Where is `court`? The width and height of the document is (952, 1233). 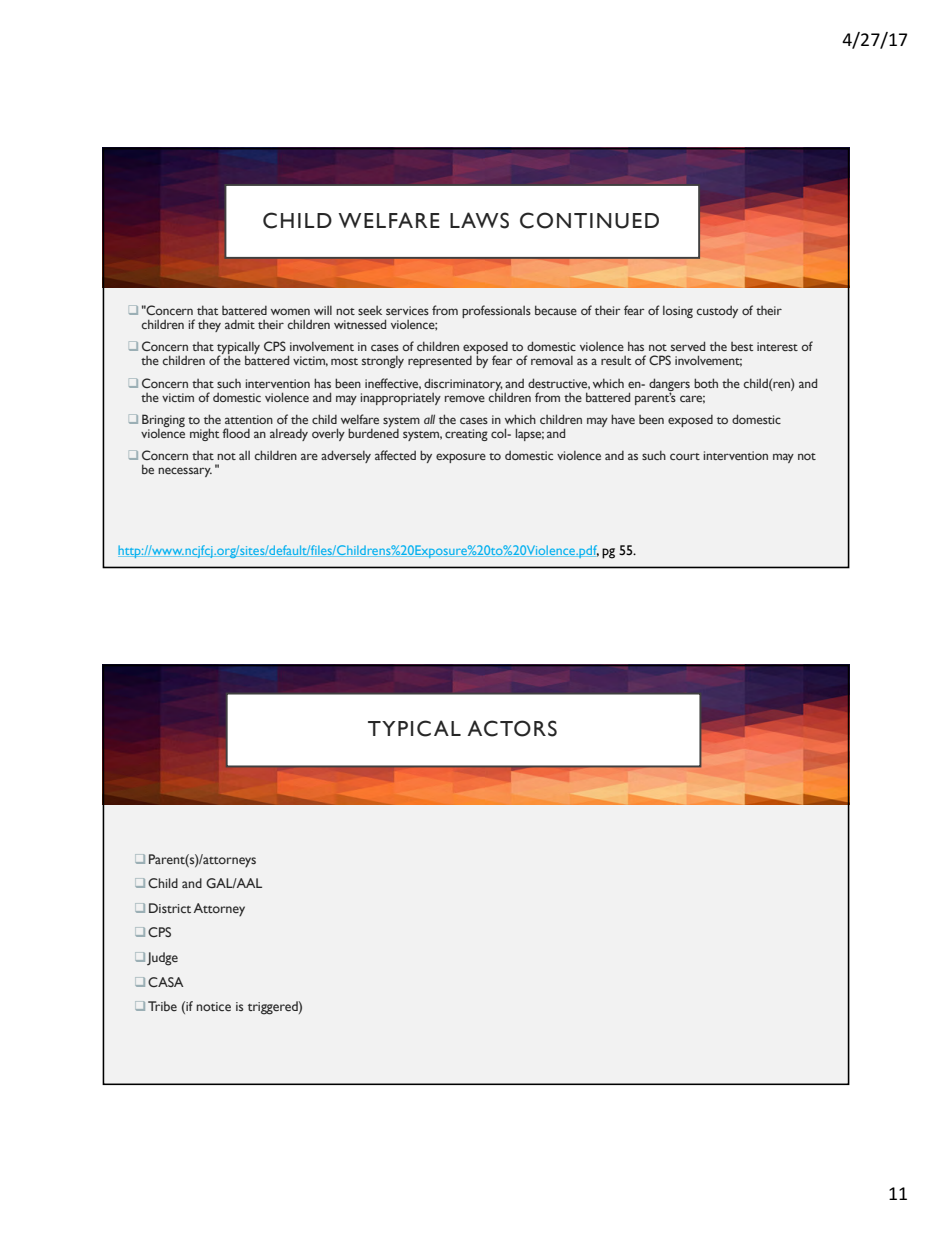
court is located at coordinates (685, 456).
